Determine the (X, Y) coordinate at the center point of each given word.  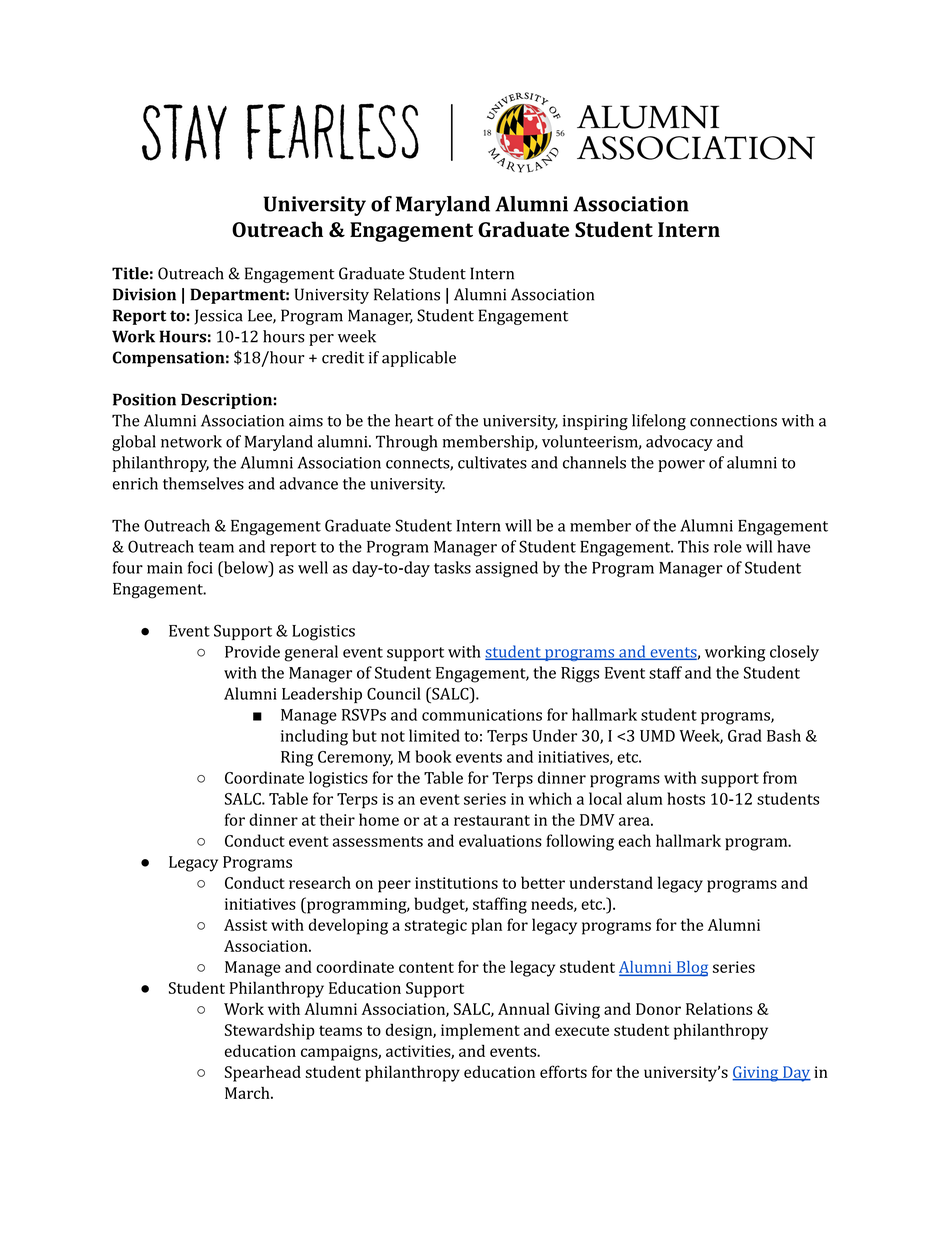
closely (794, 653)
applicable (419, 359)
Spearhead (263, 1074)
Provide (252, 651)
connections (733, 421)
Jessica (218, 317)
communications (482, 715)
